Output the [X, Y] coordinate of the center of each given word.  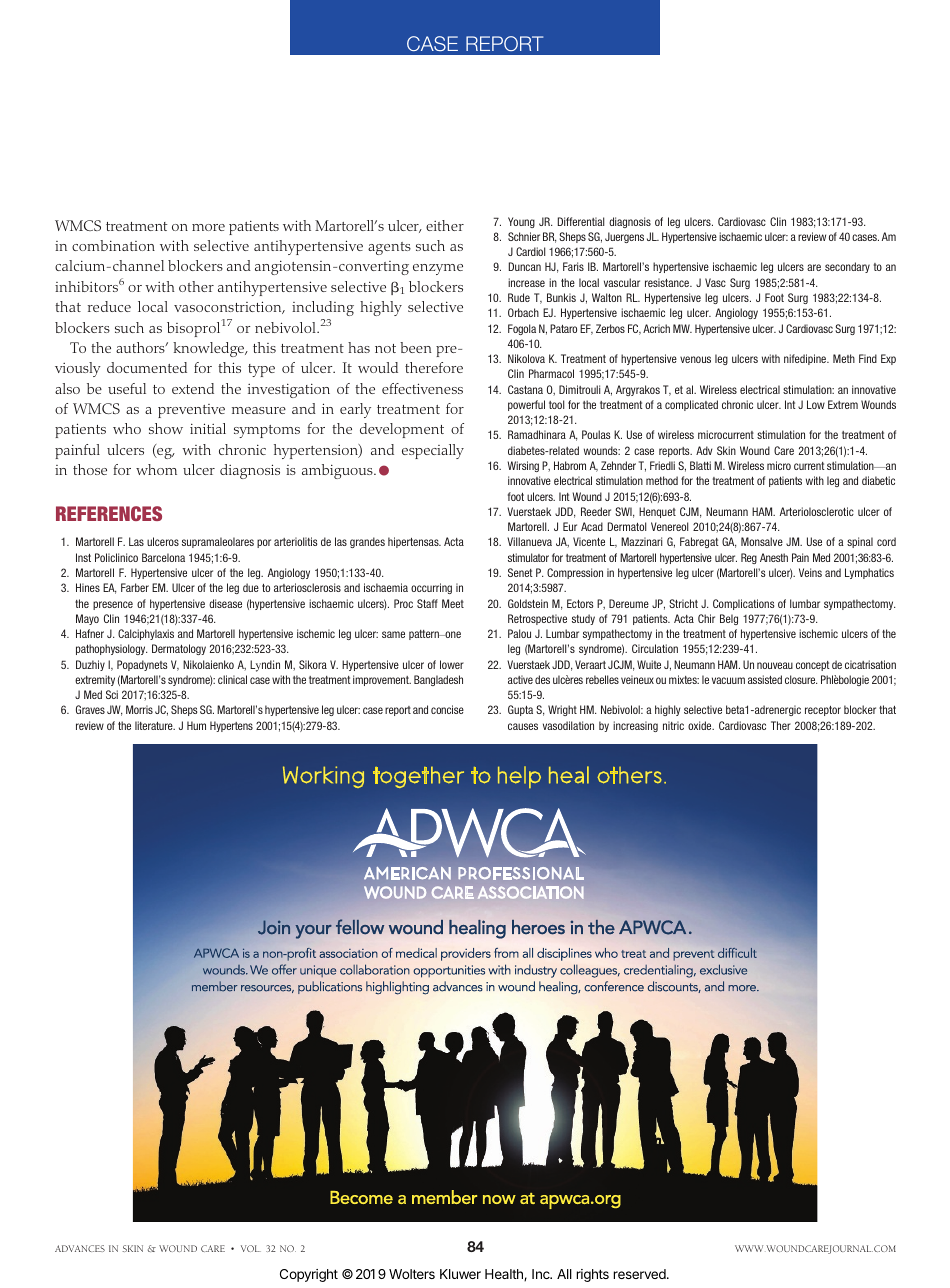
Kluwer [460, 1274]
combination [113, 245]
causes [523, 726]
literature [155, 725]
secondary [847, 267]
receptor [823, 711]
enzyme [438, 269]
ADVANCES [80, 1248]
